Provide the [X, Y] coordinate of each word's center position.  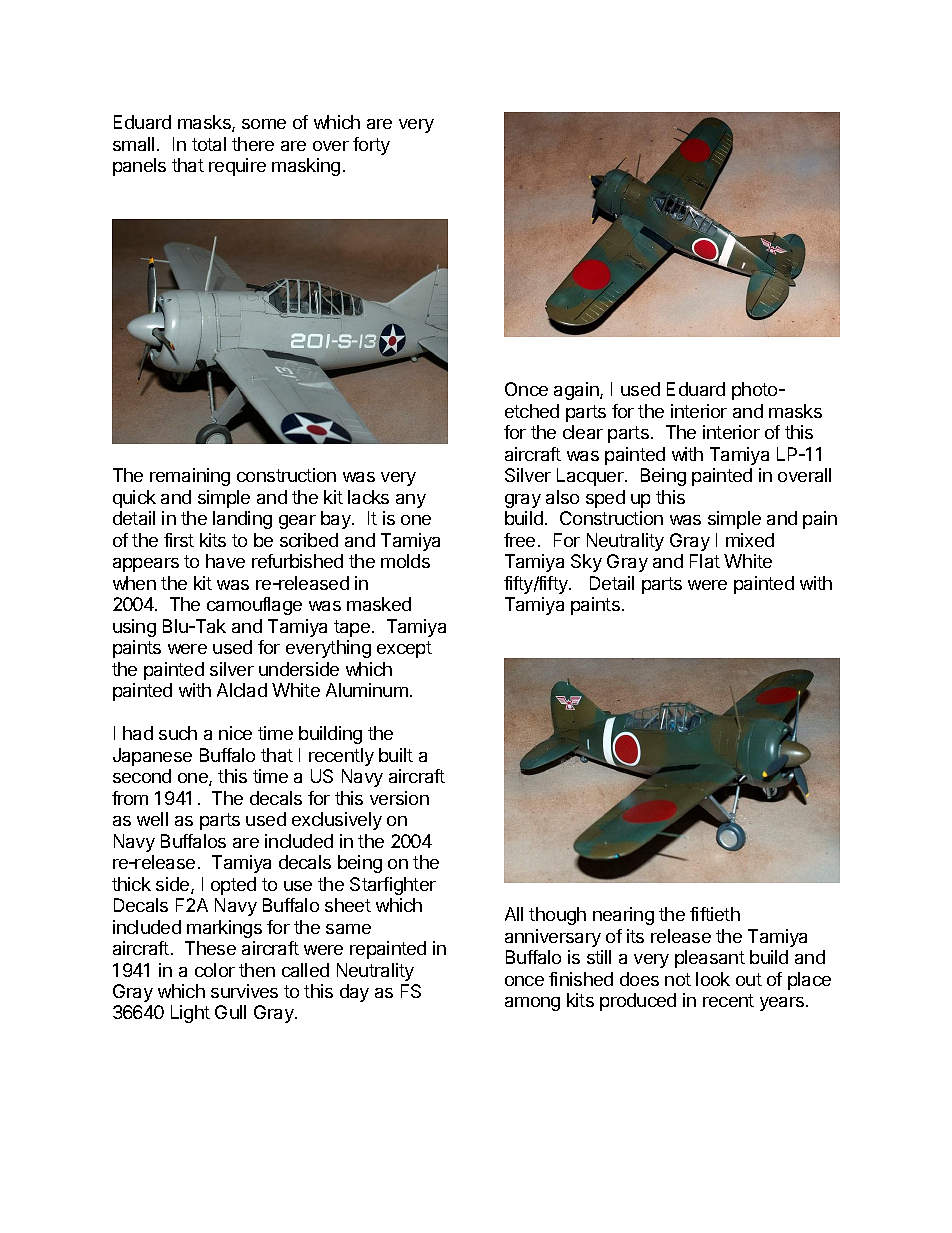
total [209, 144]
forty [371, 146]
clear [583, 432]
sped [605, 499]
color [215, 970]
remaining [190, 477]
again [577, 391]
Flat [705, 561]
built [396, 755]
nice [235, 733]
